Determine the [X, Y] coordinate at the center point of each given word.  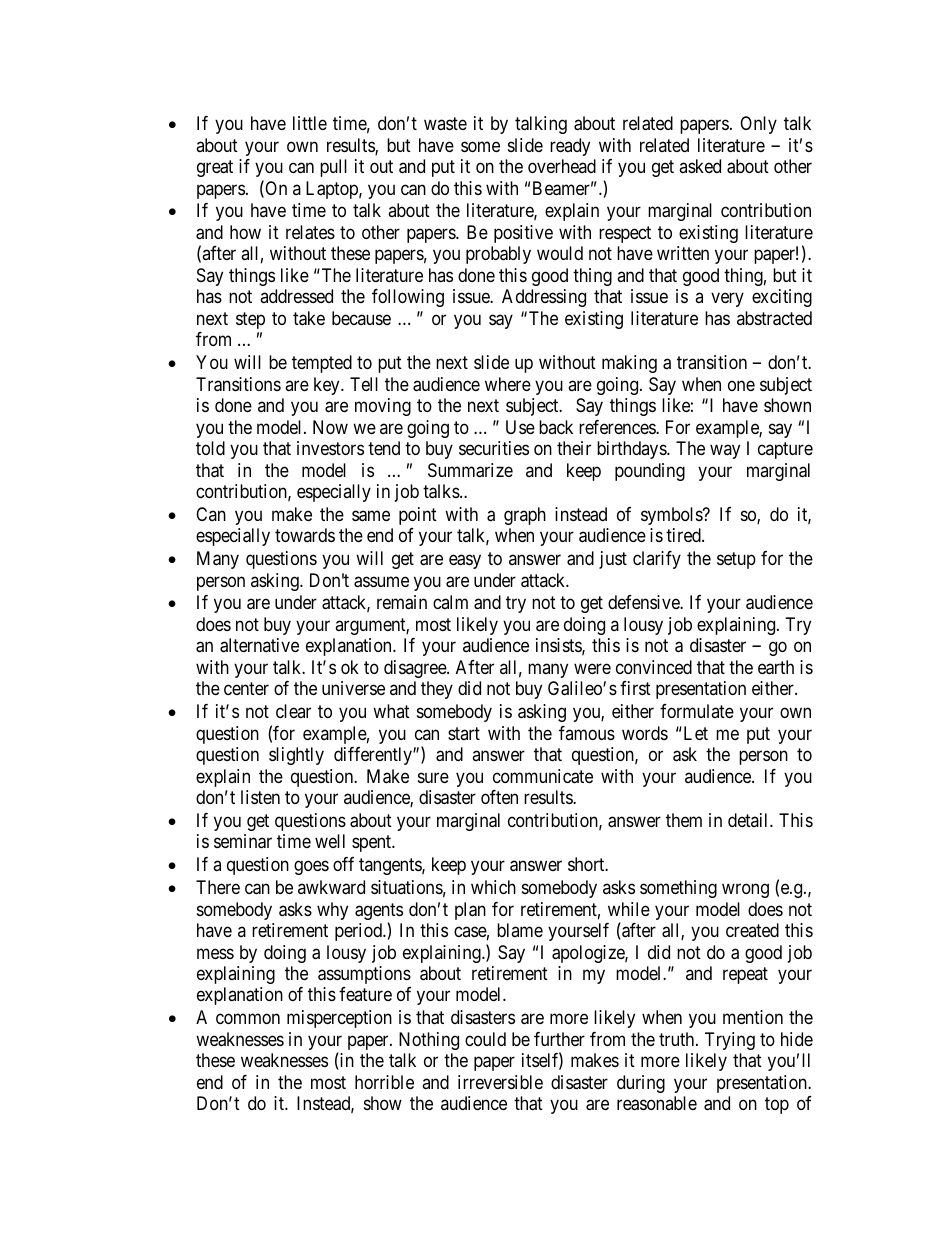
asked [700, 166]
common [248, 1019]
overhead [562, 166]
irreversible [500, 1082]
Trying [730, 1041]
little [310, 123]
